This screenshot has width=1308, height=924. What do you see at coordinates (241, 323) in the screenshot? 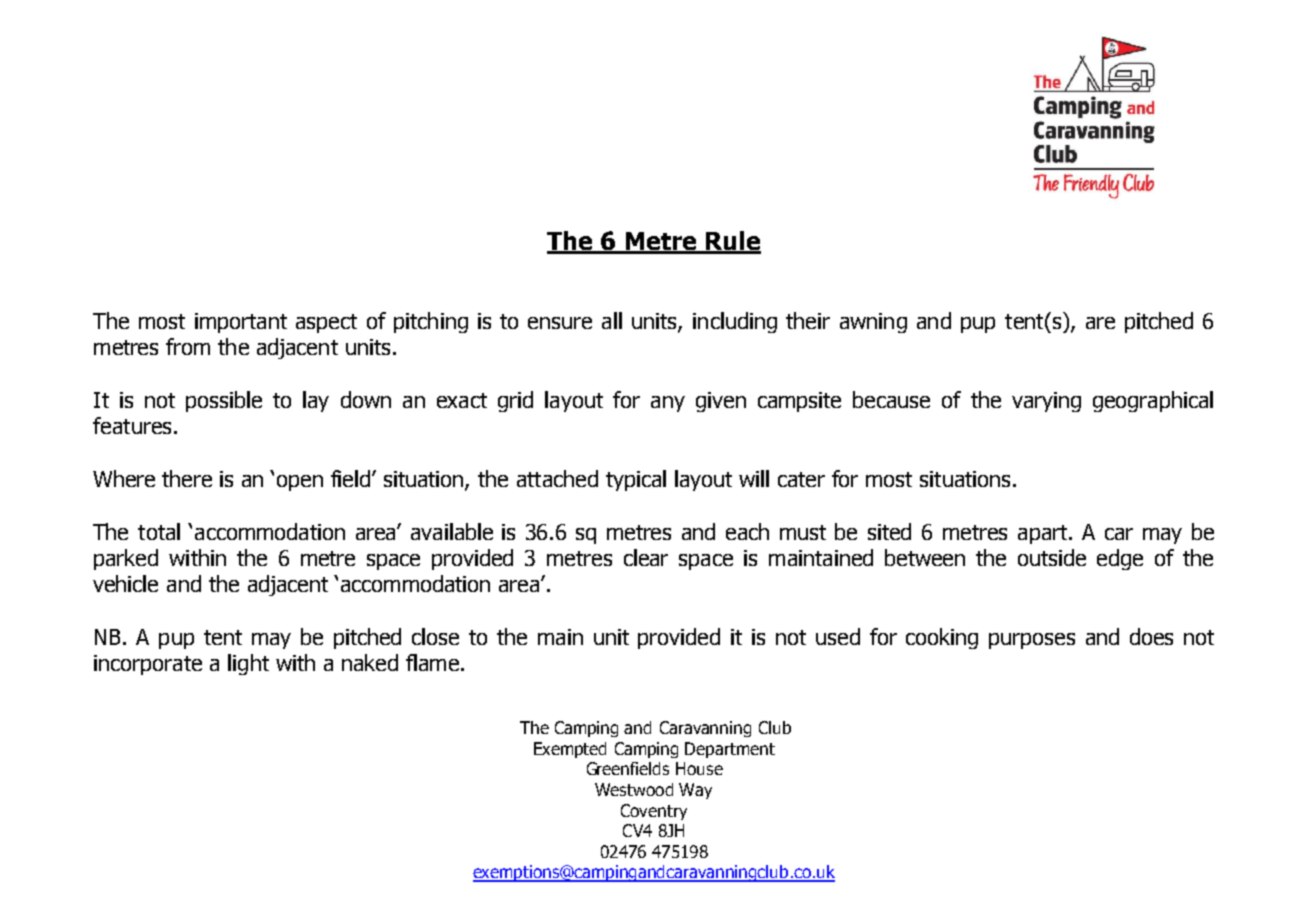
I see `important` at bounding box center [241, 323].
